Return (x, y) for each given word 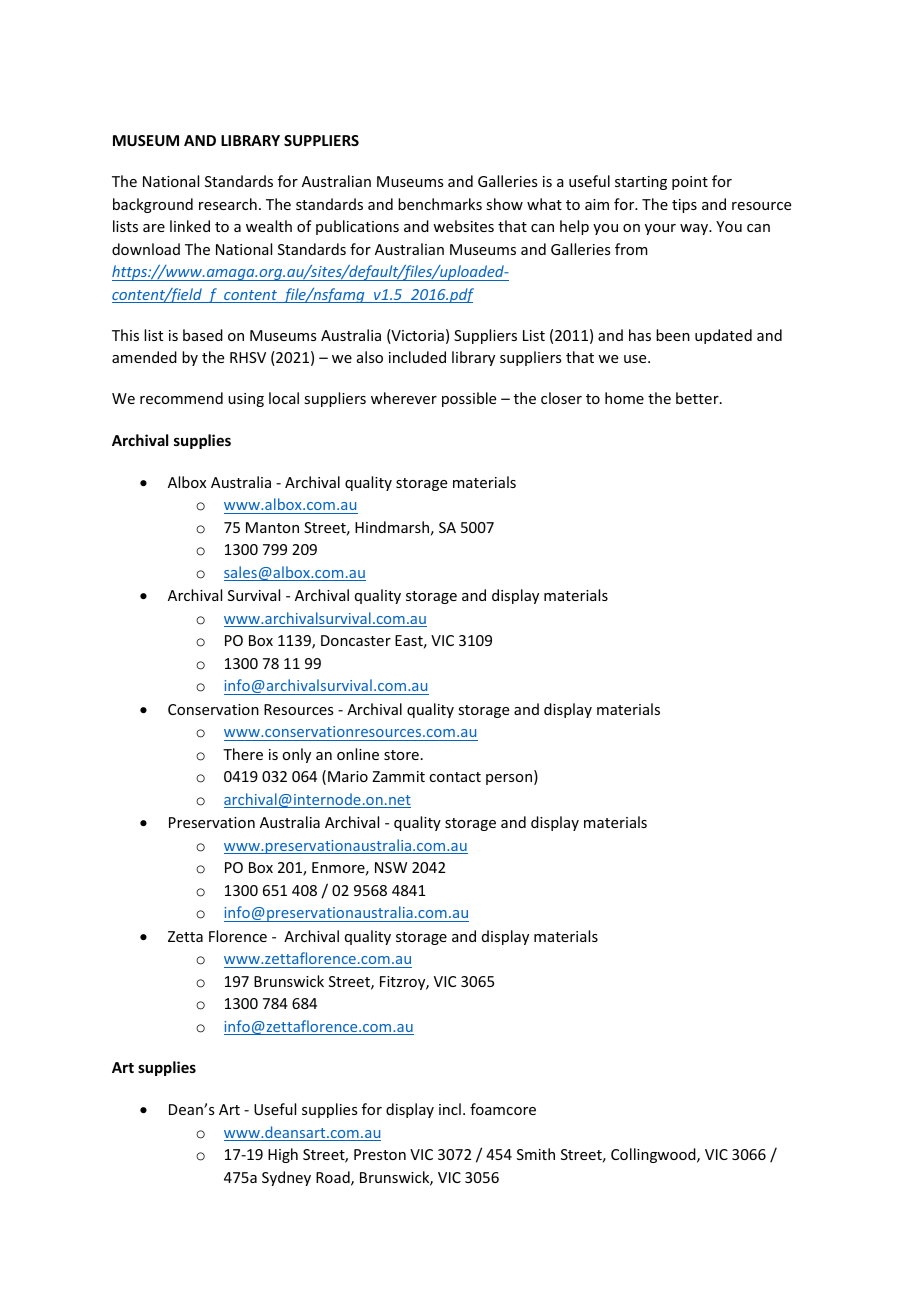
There (243, 754)
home (624, 398)
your (660, 229)
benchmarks (440, 204)
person (510, 779)
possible (469, 399)
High (283, 1155)
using (246, 400)
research (228, 204)
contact (455, 777)
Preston (380, 1154)
